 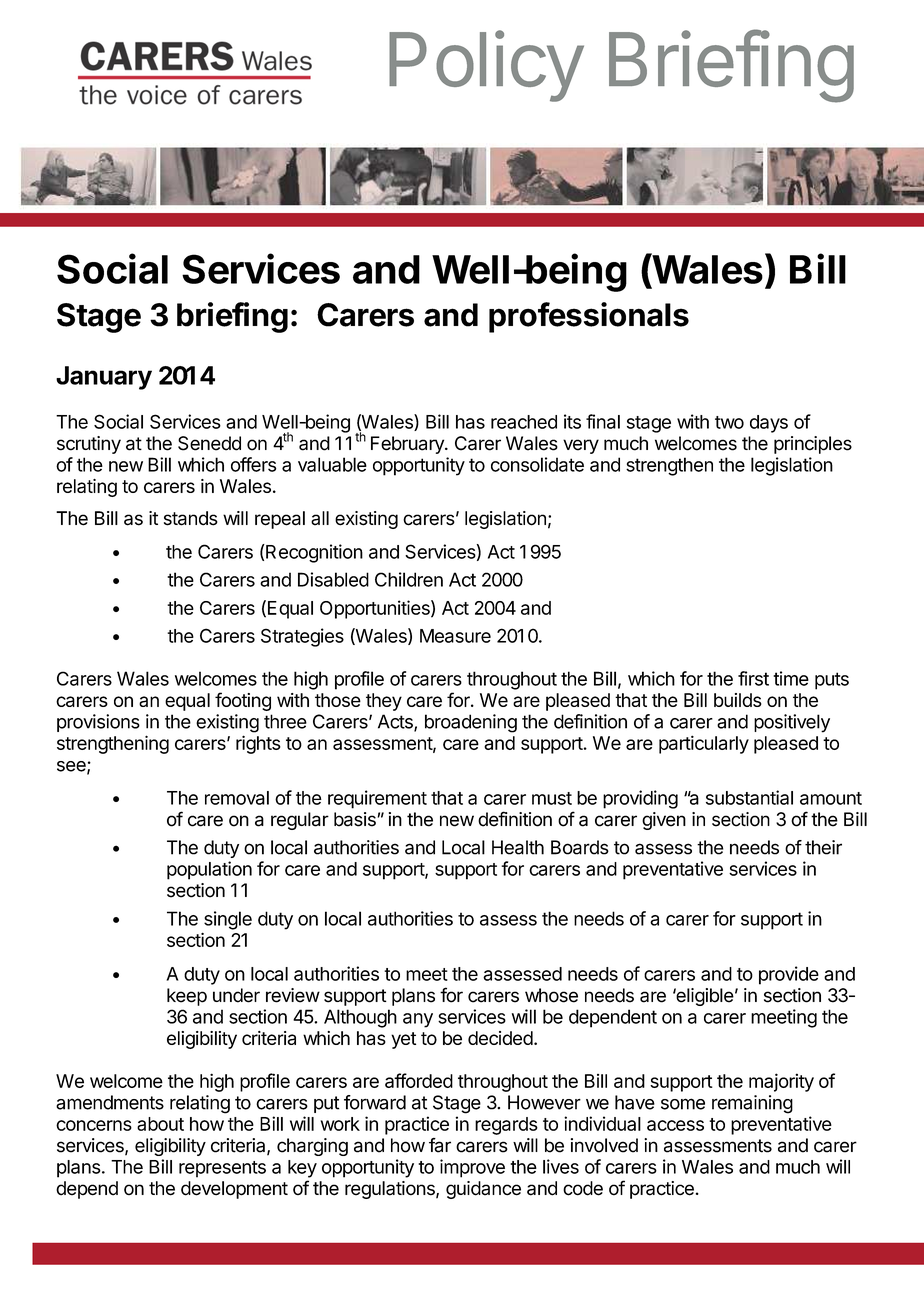 What do you see at coordinates (253, 464) in the screenshot?
I see `offers` at bounding box center [253, 464].
